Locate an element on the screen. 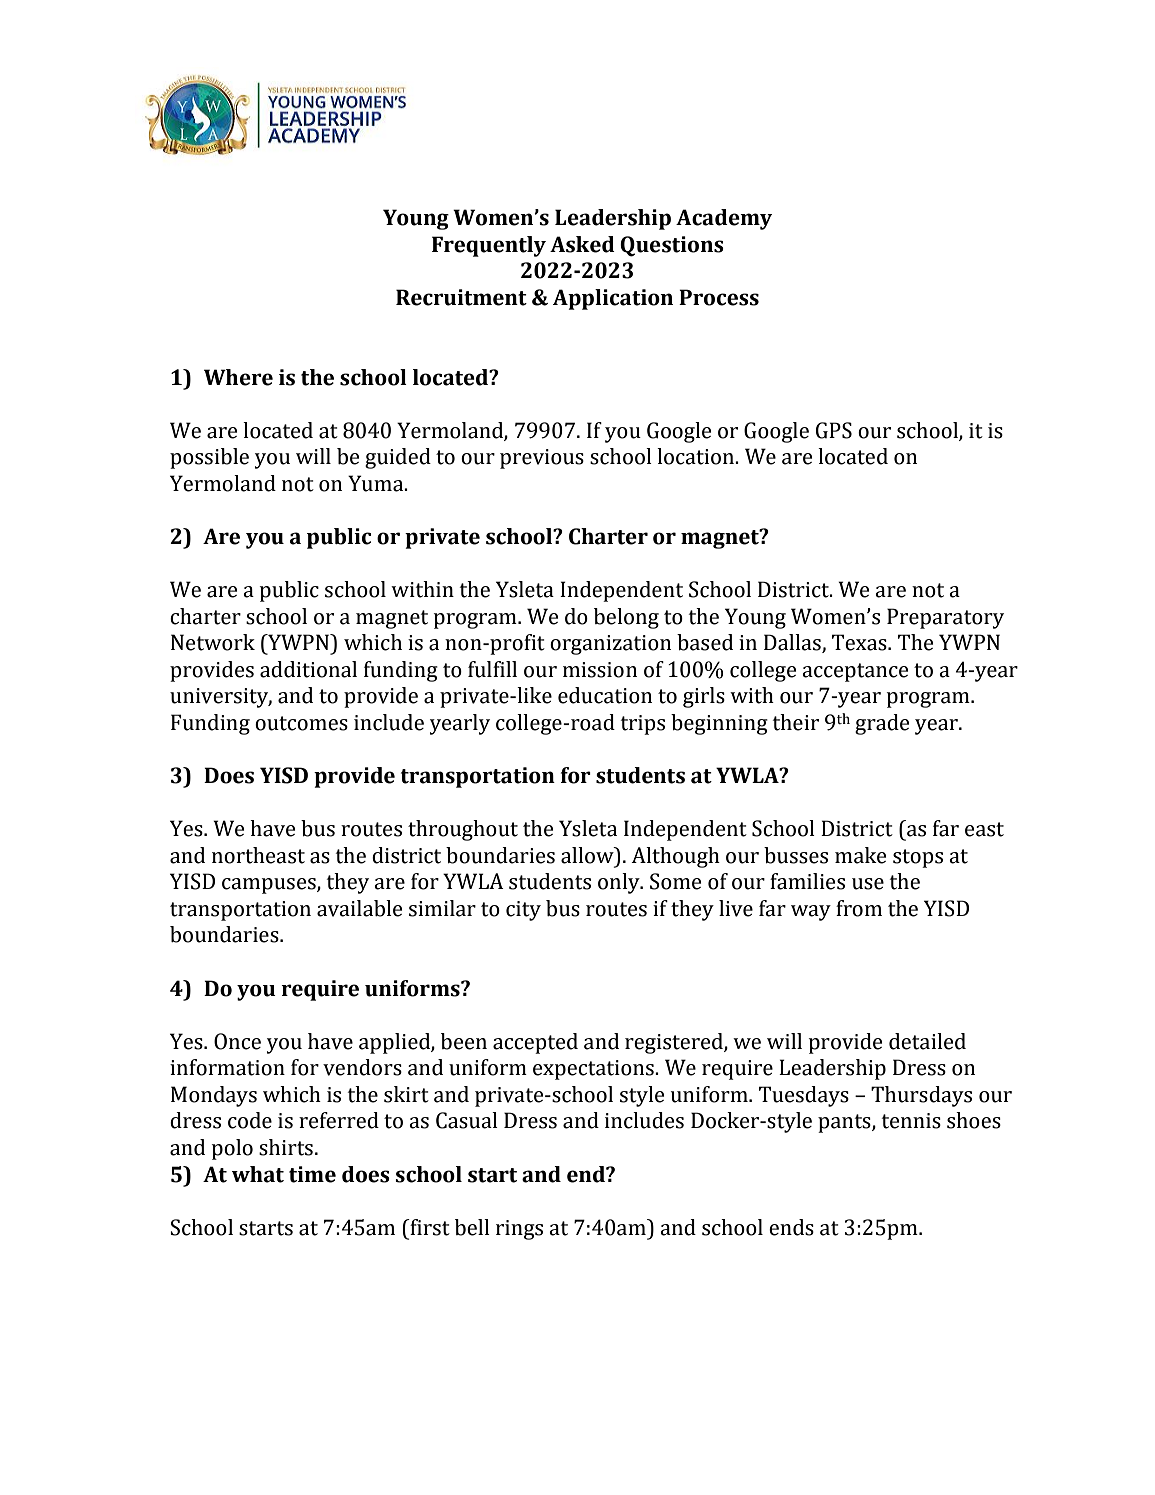 The image size is (1155, 1495). time is located at coordinates (312, 1174).
